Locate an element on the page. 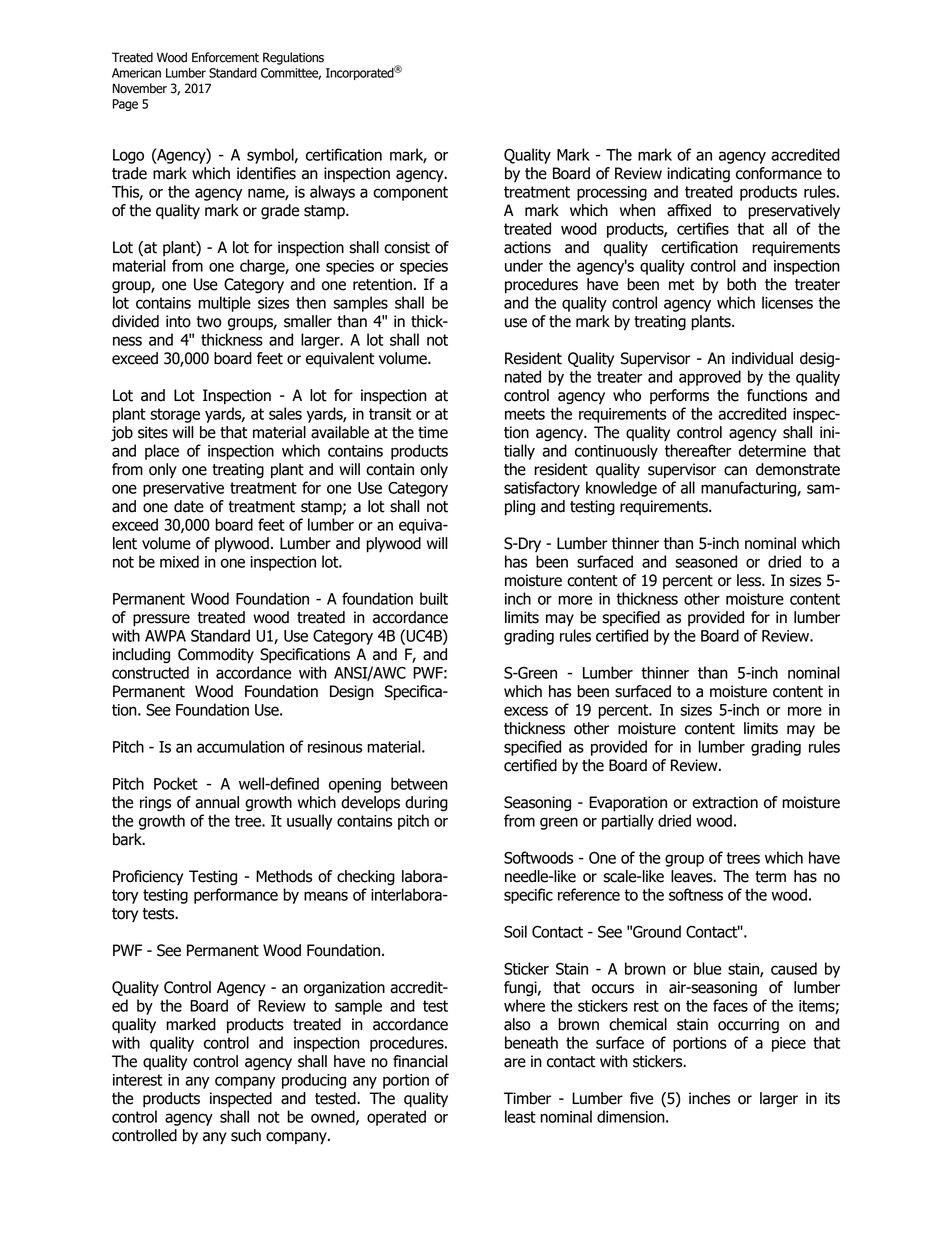  annual is located at coordinates (217, 802).
